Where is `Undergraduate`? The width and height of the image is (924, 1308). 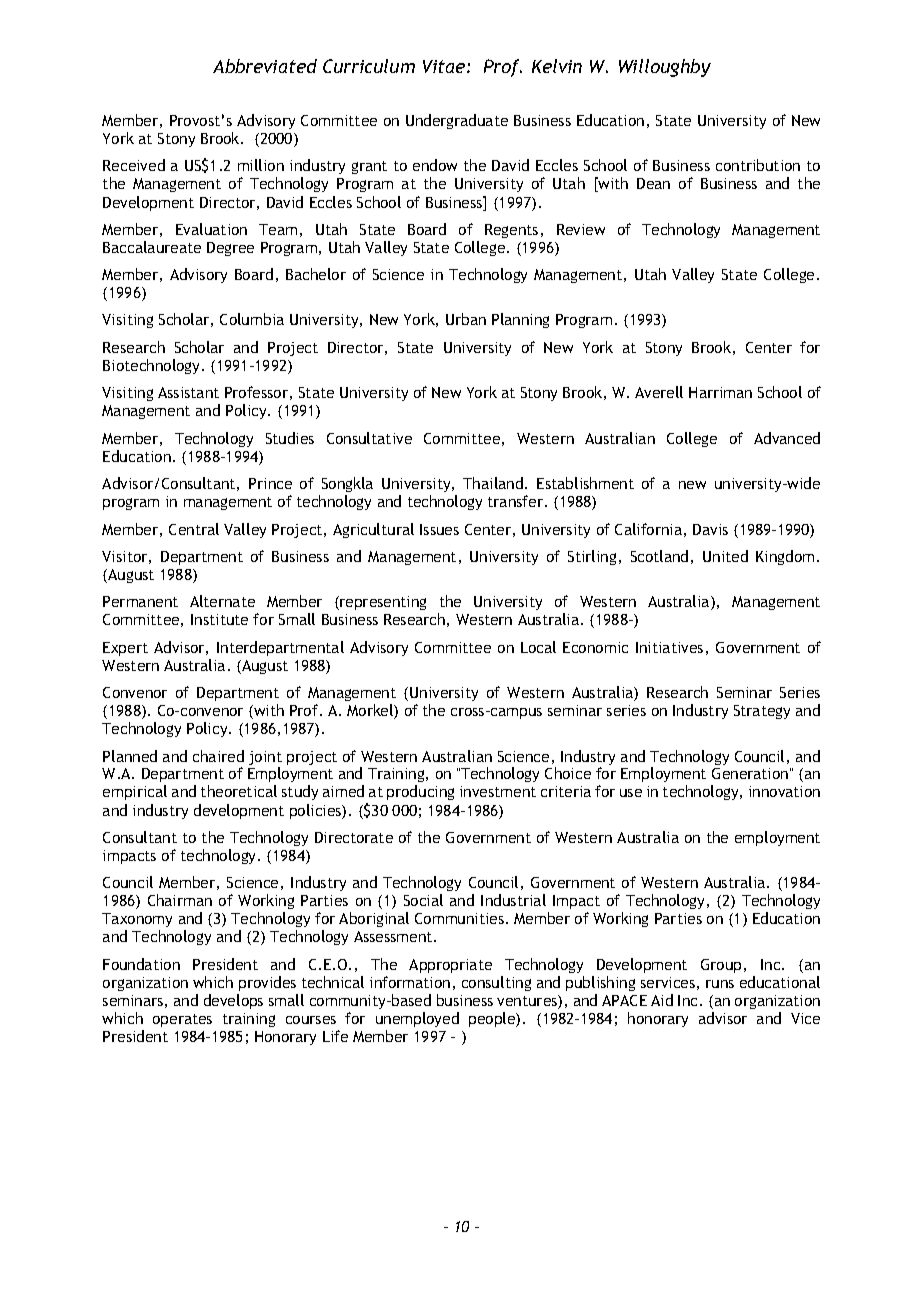
Undergraduate is located at coordinates (457, 121).
